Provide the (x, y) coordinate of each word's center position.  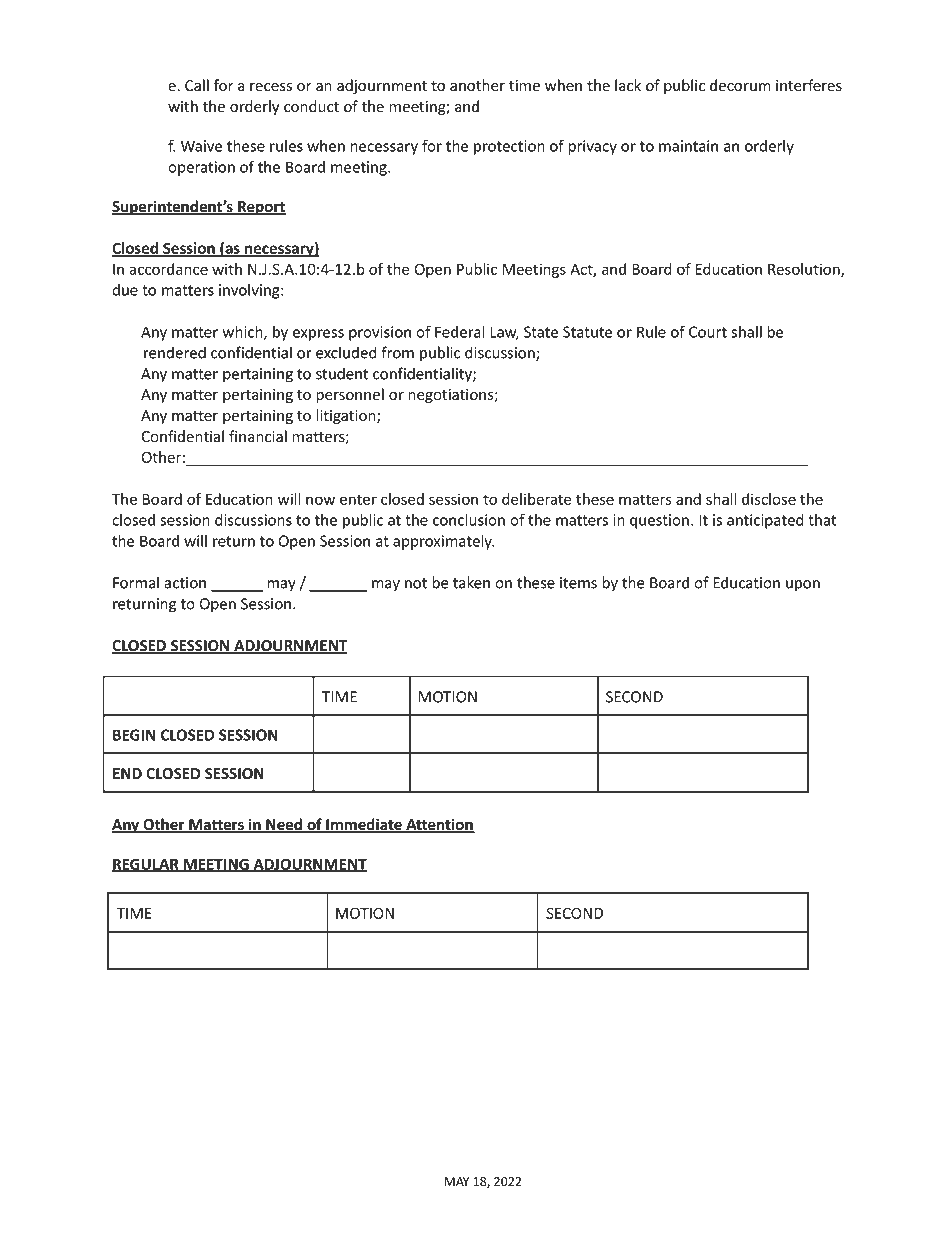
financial (258, 436)
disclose (769, 499)
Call (197, 85)
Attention (439, 825)
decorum (740, 85)
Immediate (364, 825)
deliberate (537, 499)
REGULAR (146, 865)
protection (509, 147)
